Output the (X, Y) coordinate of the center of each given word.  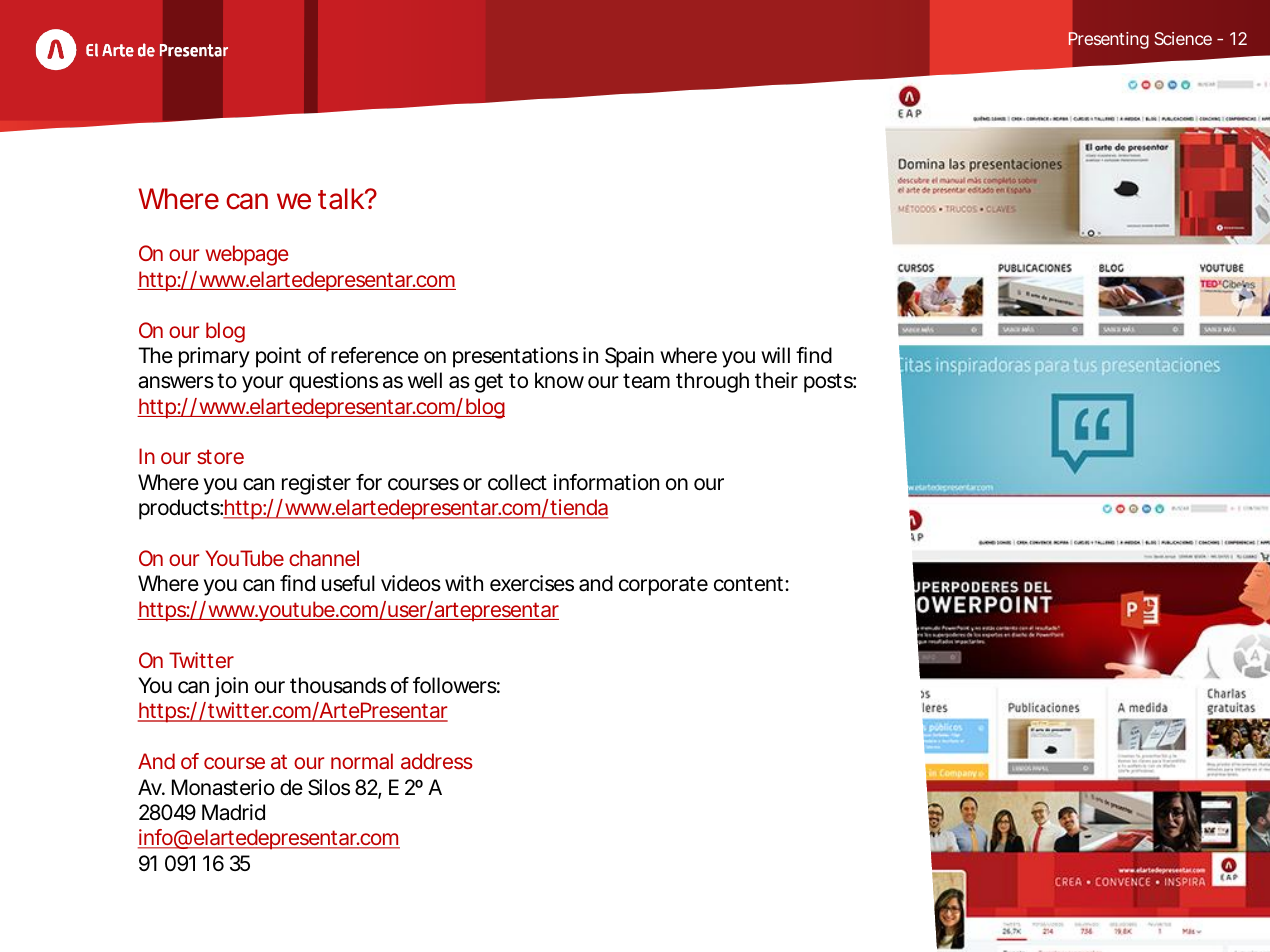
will (775, 355)
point (278, 357)
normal (362, 761)
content (750, 584)
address (437, 761)
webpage (247, 255)
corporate (663, 586)
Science (1183, 38)
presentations (515, 357)
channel (324, 558)
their (776, 380)
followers (455, 685)
